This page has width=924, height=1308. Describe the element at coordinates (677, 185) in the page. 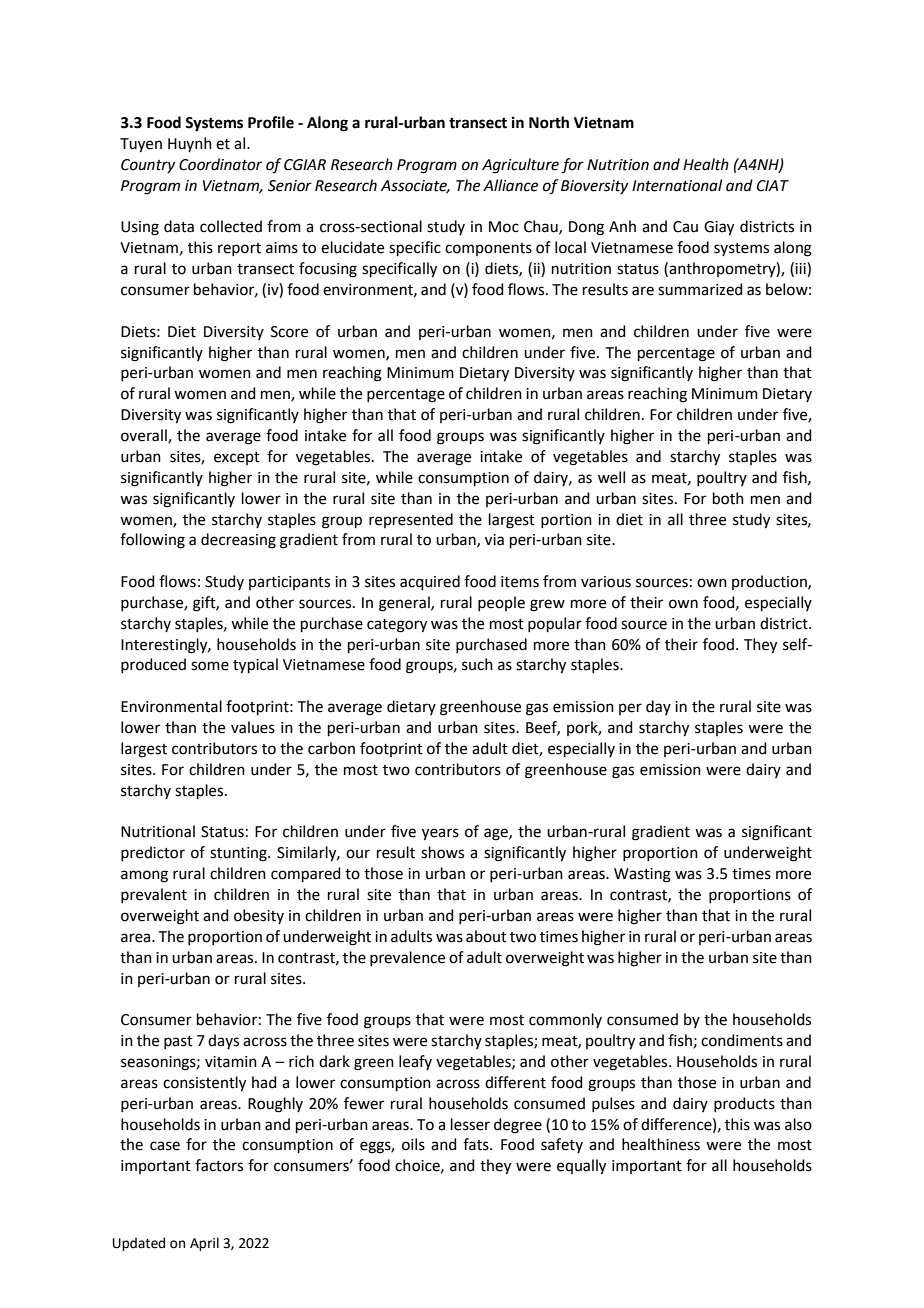

I see `International` at that location.
